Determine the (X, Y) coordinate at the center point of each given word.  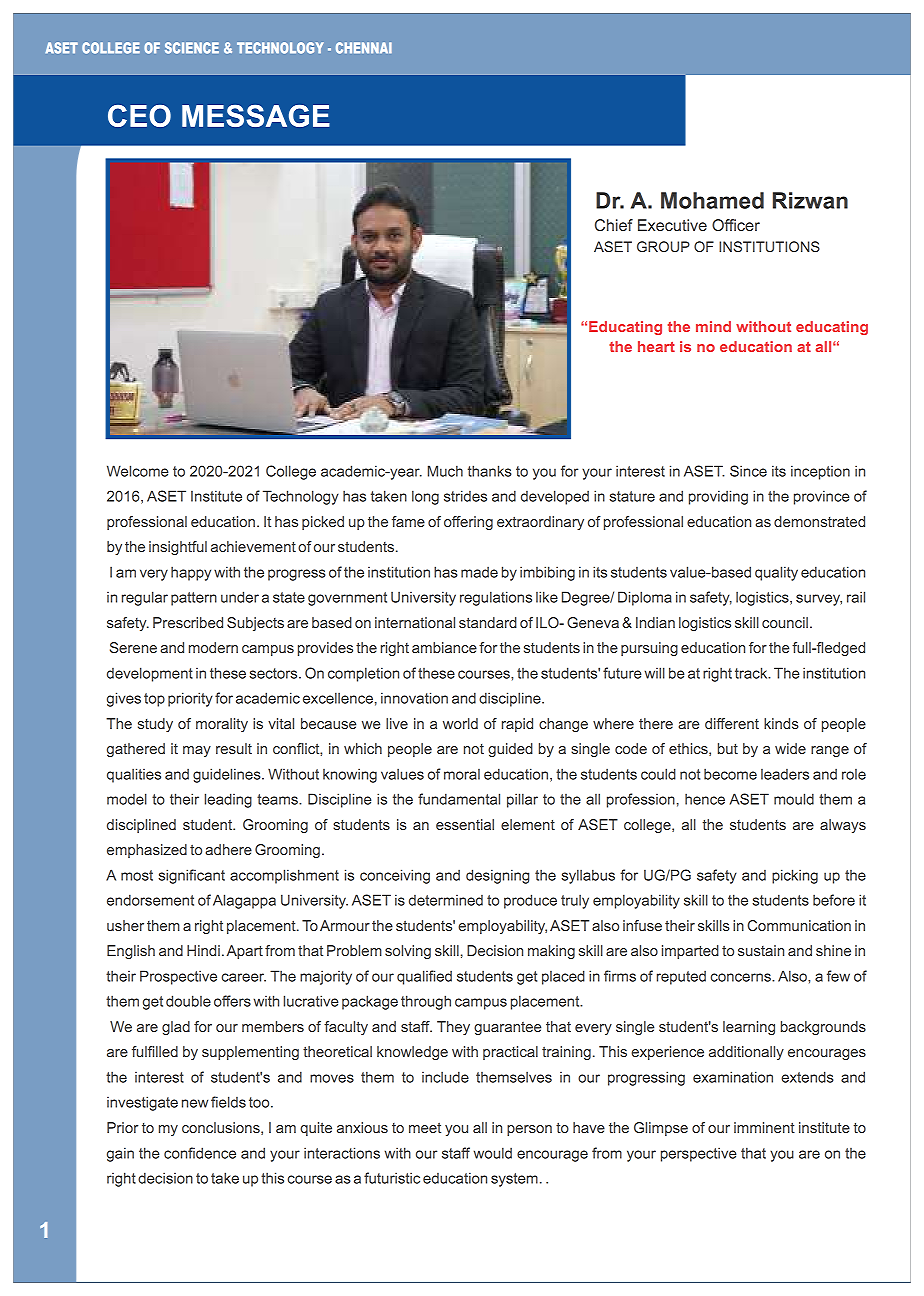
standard (488, 622)
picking (795, 876)
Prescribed (188, 622)
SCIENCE (192, 48)
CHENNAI (364, 48)
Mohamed (712, 200)
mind (713, 326)
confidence (200, 1153)
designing (497, 876)
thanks (490, 471)
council (785, 622)
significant (191, 876)
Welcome (137, 471)
